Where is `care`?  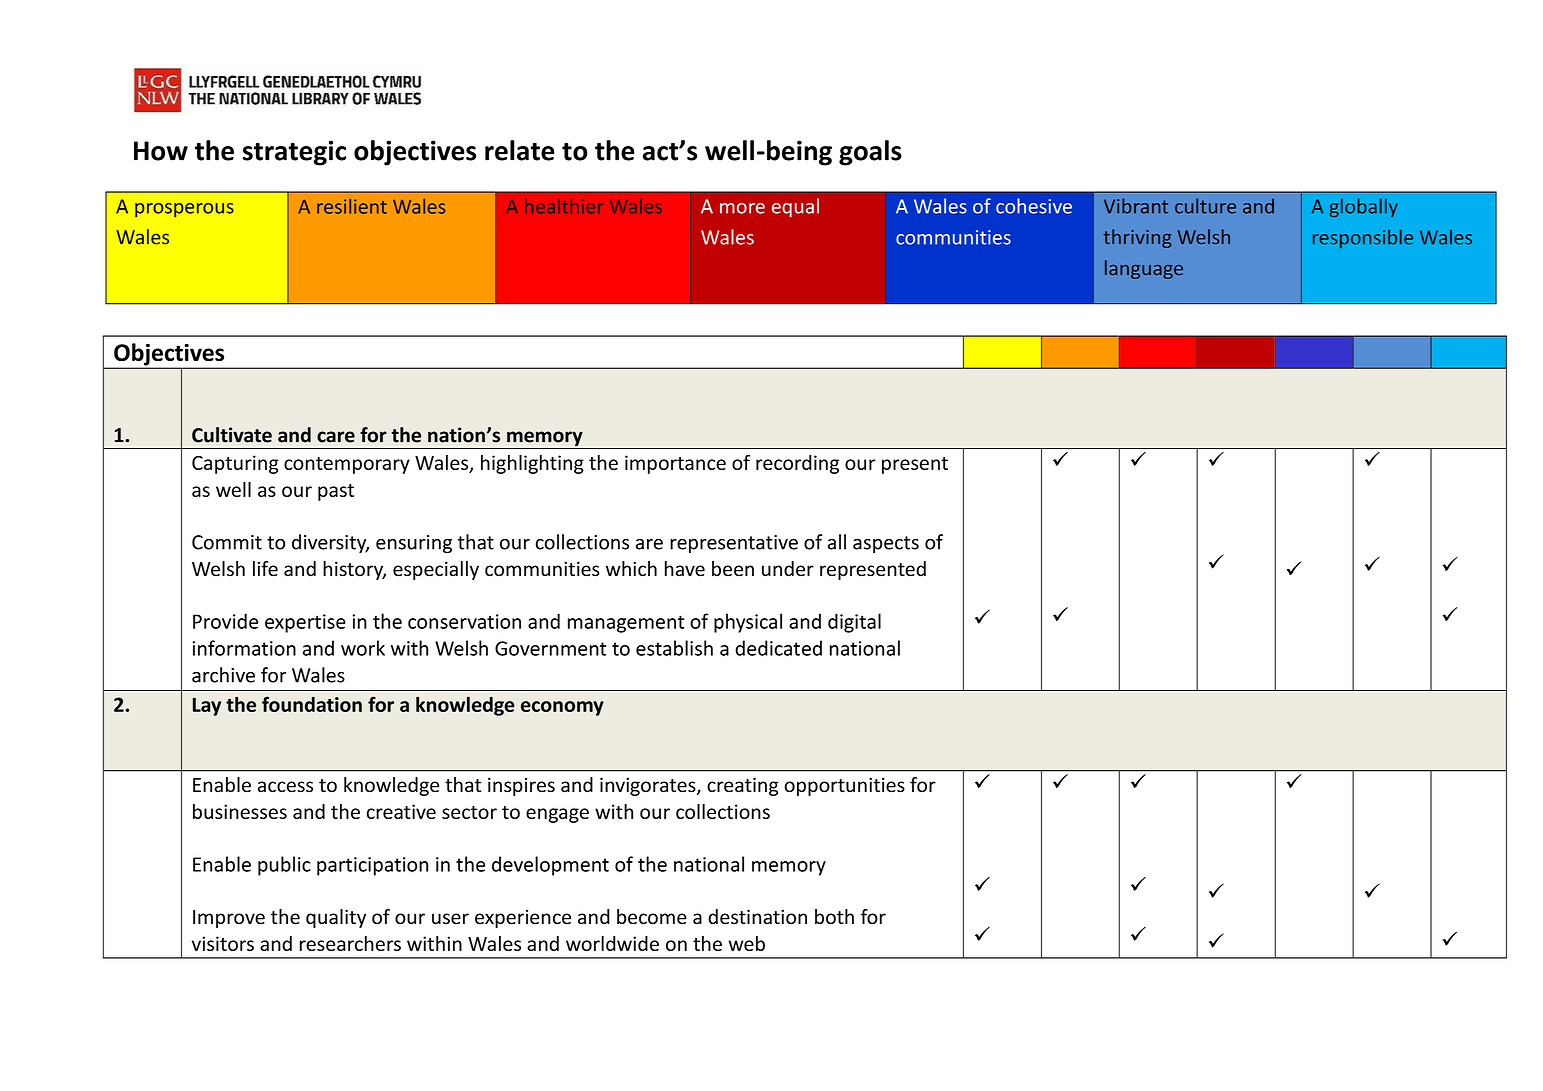 care is located at coordinates (336, 437).
